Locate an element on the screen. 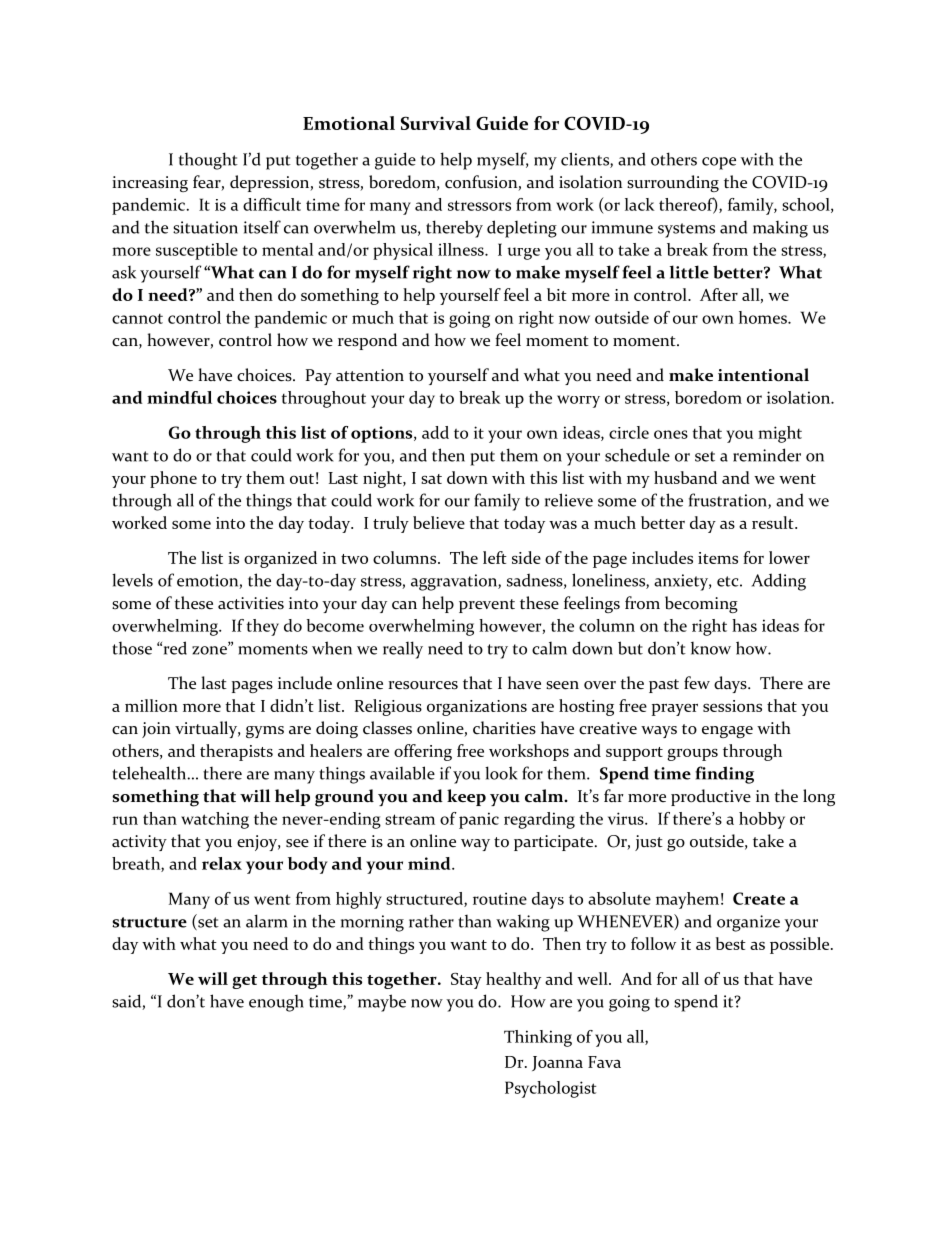 The height and width of the screenshot is (1233, 952). enough is located at coordinates (276, 1003).
